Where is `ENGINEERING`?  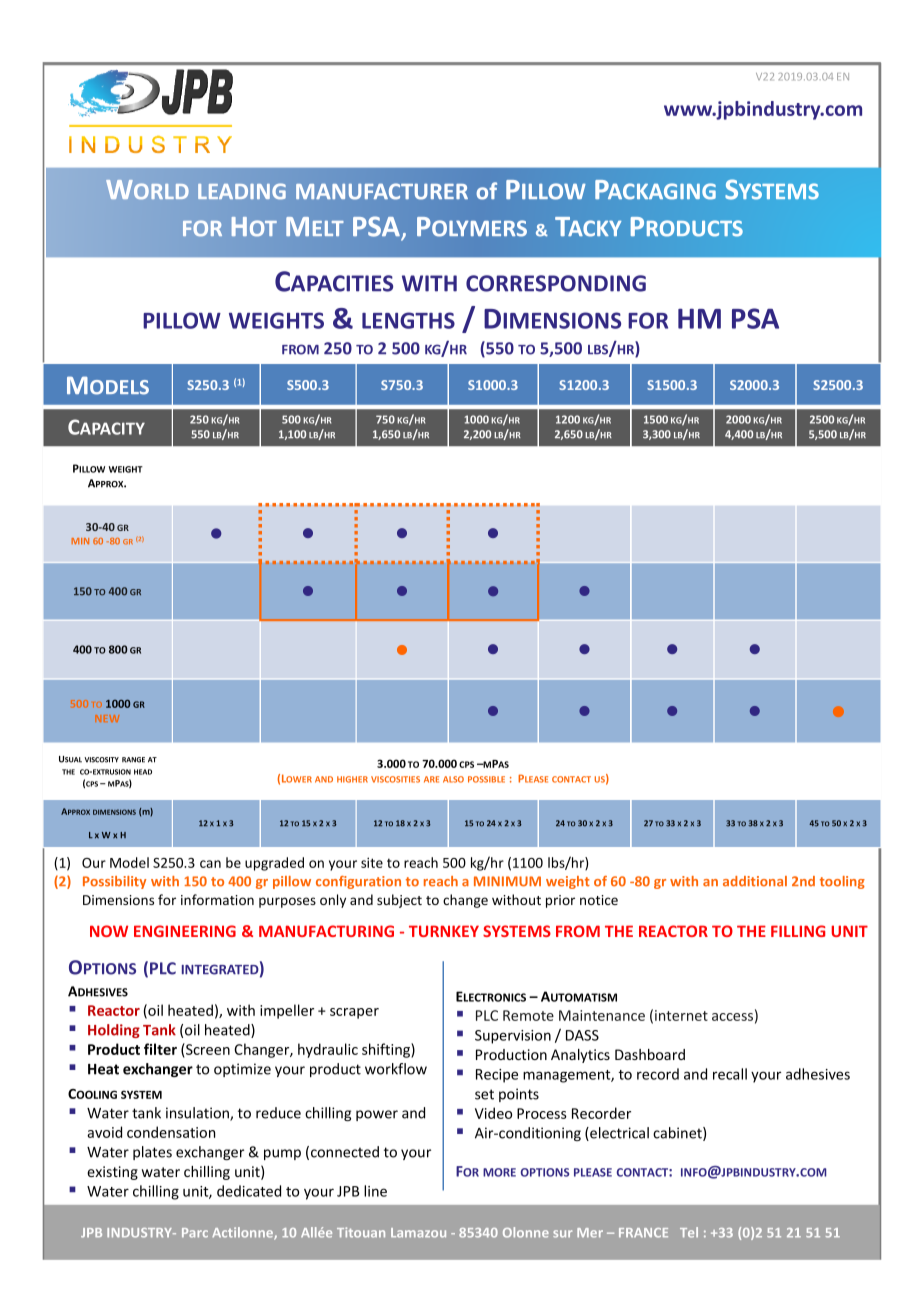
ENGINEERING is located at coordinates (185, 931).
